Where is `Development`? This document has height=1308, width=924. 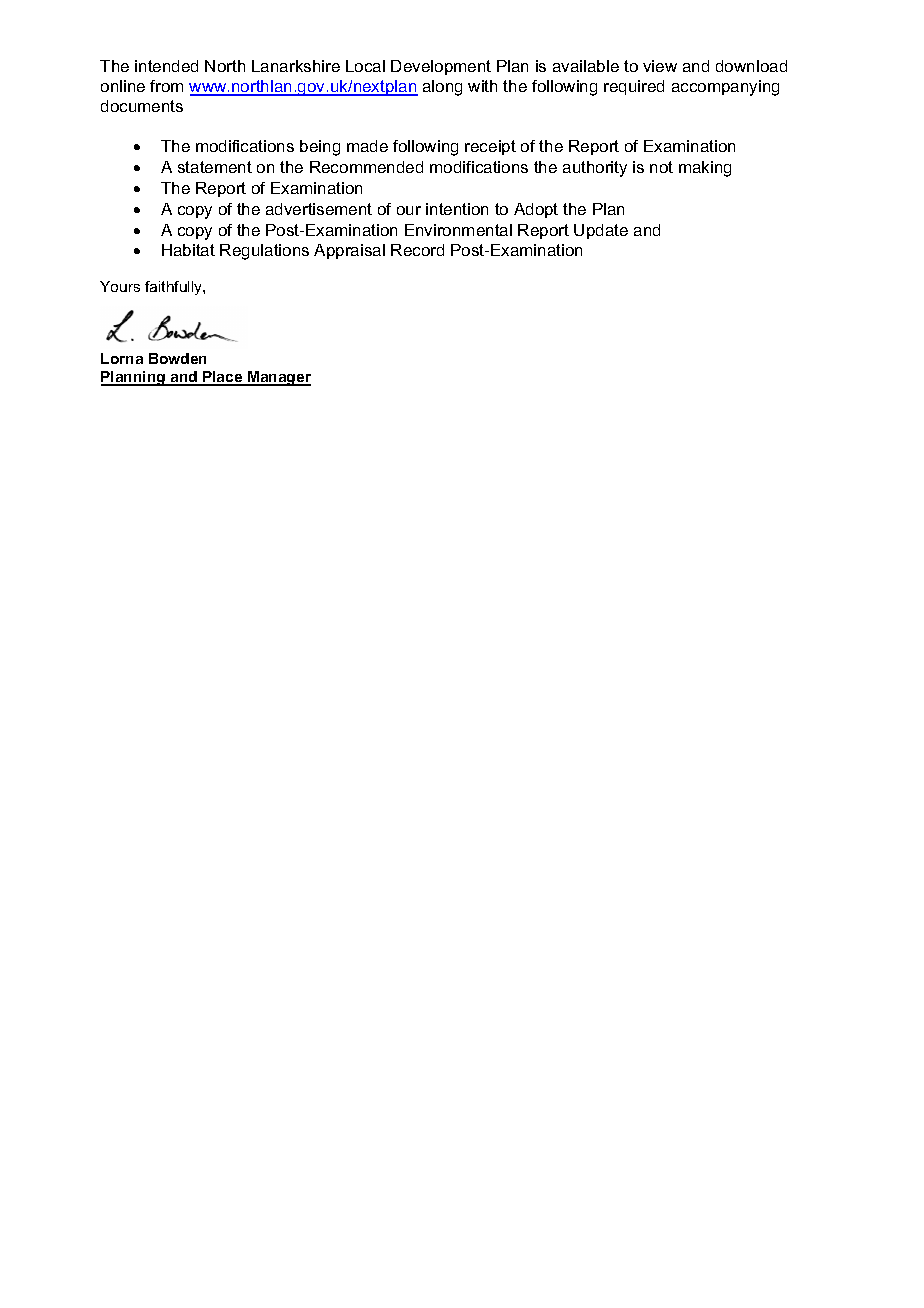
Development is located at coordinates (441, 67).
